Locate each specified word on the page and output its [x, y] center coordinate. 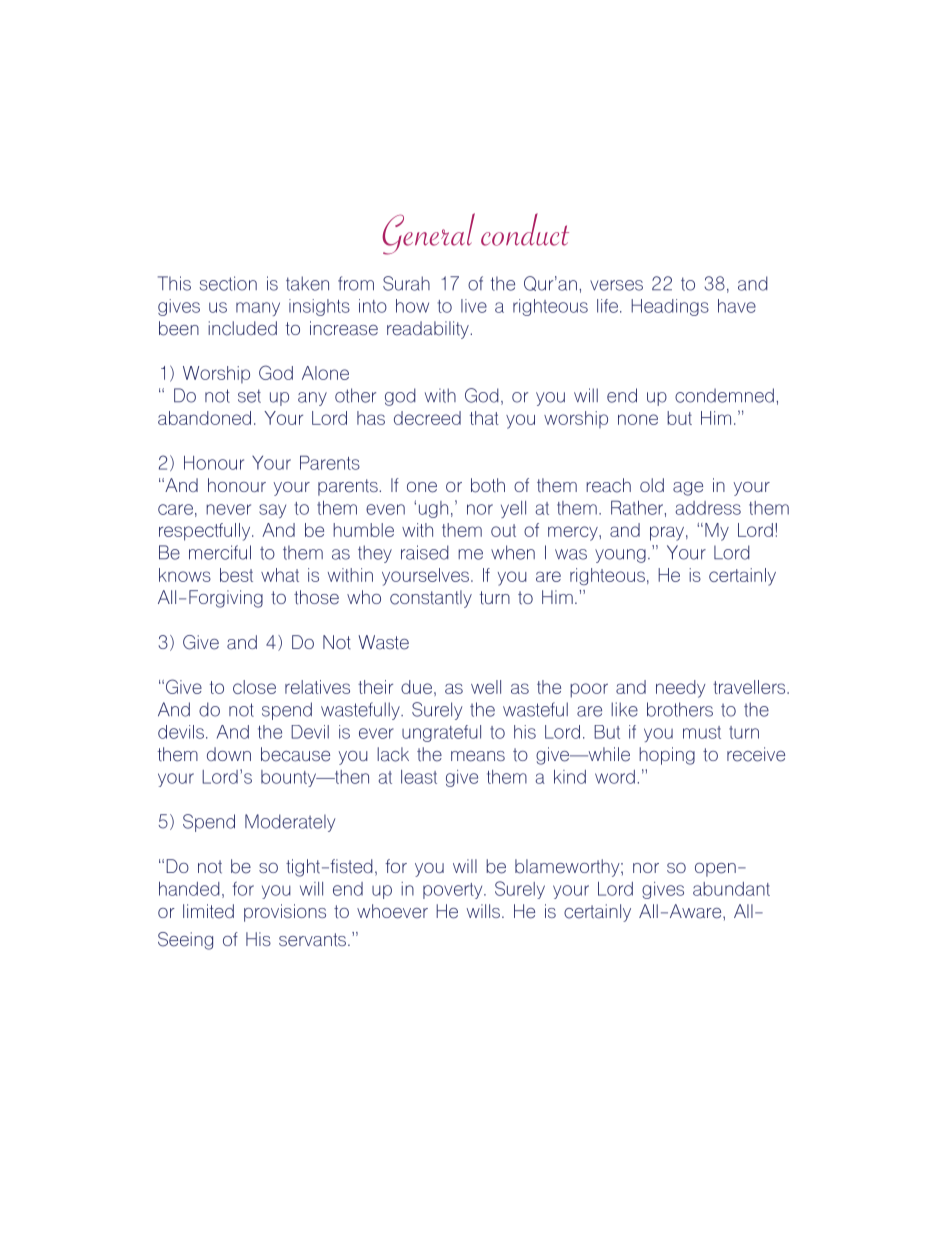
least [419, 777]
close [254, 687]
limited [208, 911]
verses [616, 285]
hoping [667, 756]
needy [681, 689]
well [486, 687]
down [229, 754]
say [272, 511]
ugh [433, 509]
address [708, 508]
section [228, 283]
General [428, 234]
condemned [724, 395]
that [484, 418]
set [249, 396]
